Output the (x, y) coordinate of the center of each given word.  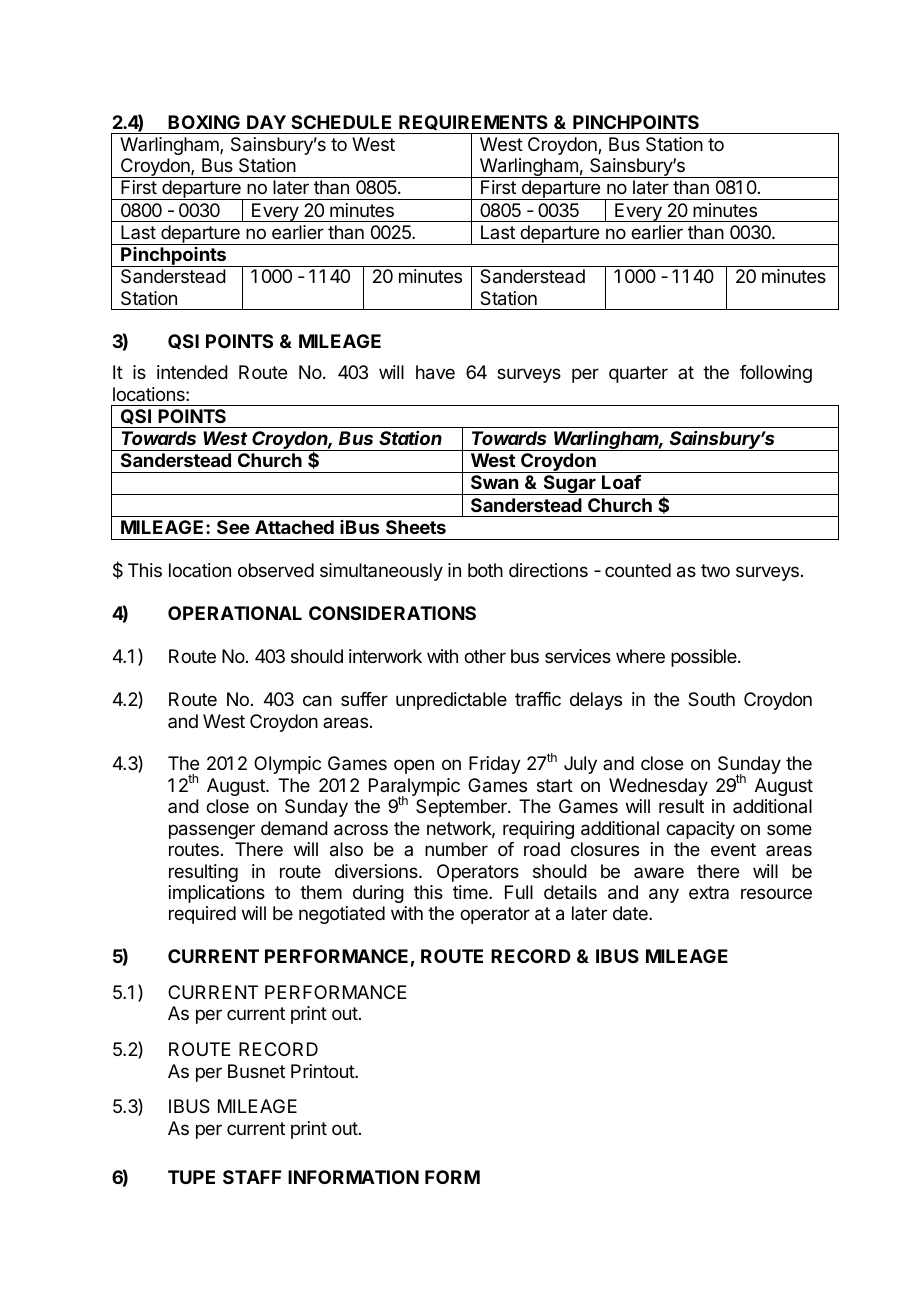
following (776, 374)
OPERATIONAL (235, 613)
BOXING (204, 122)
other (485, 656)
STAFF (252, 1177)
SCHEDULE (341, 122)
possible (705, 658)
